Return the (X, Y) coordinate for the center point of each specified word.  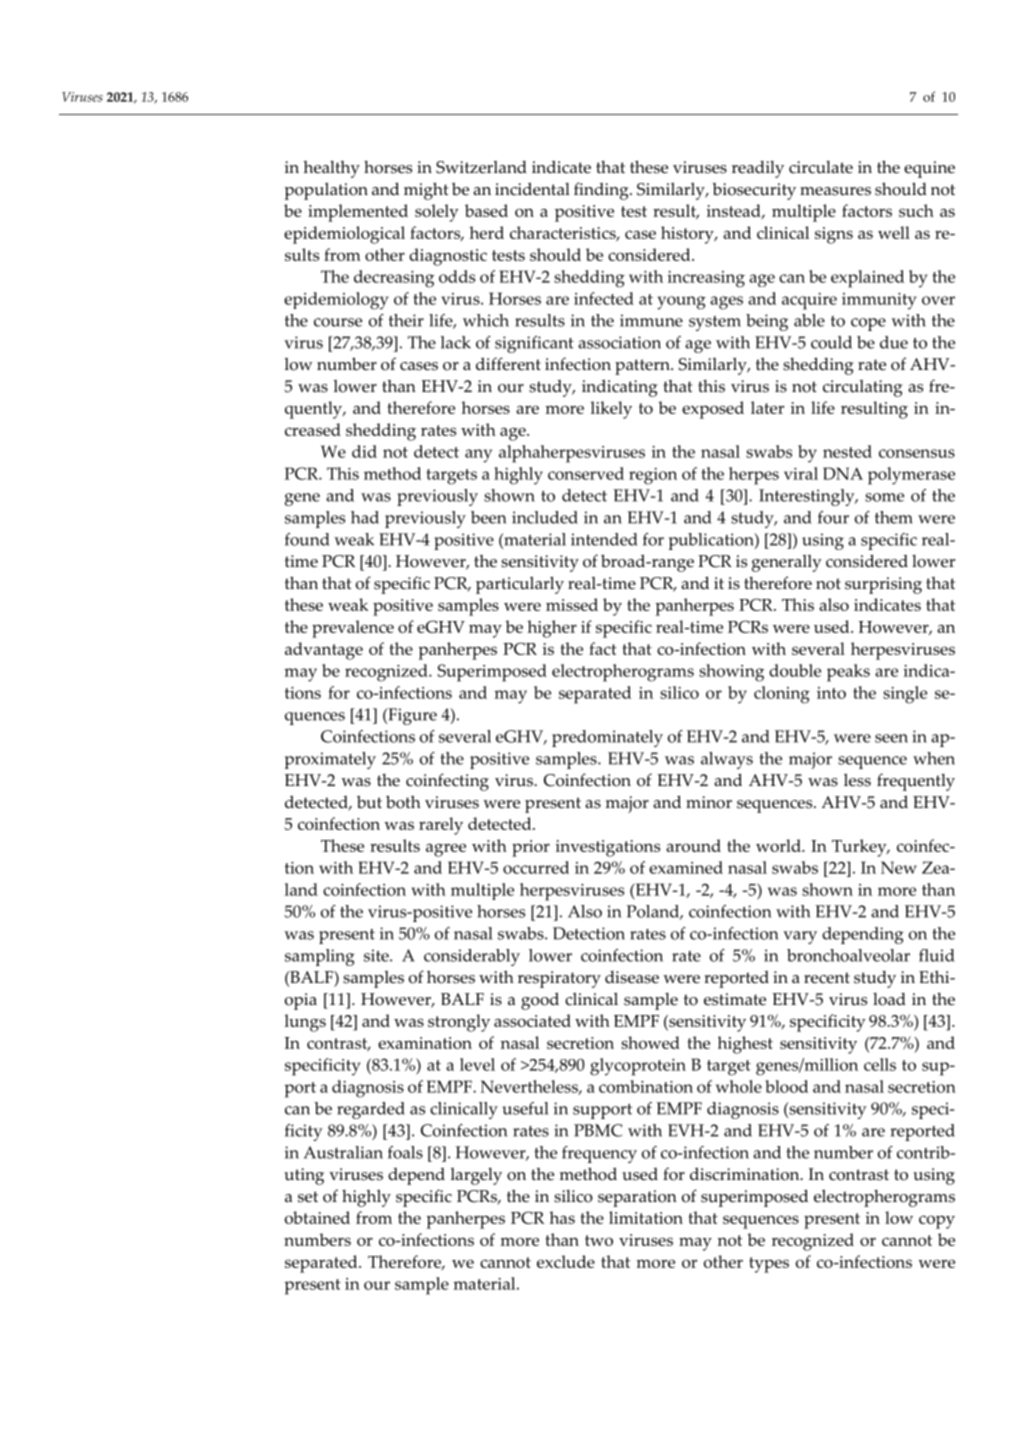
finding (602, 191)
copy (937, 1222)
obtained (317, 1217)
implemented (358, 213)
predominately (607, 738)
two (599, 1240)
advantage (324, 651)
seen (891, 738)
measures (835, 191)
